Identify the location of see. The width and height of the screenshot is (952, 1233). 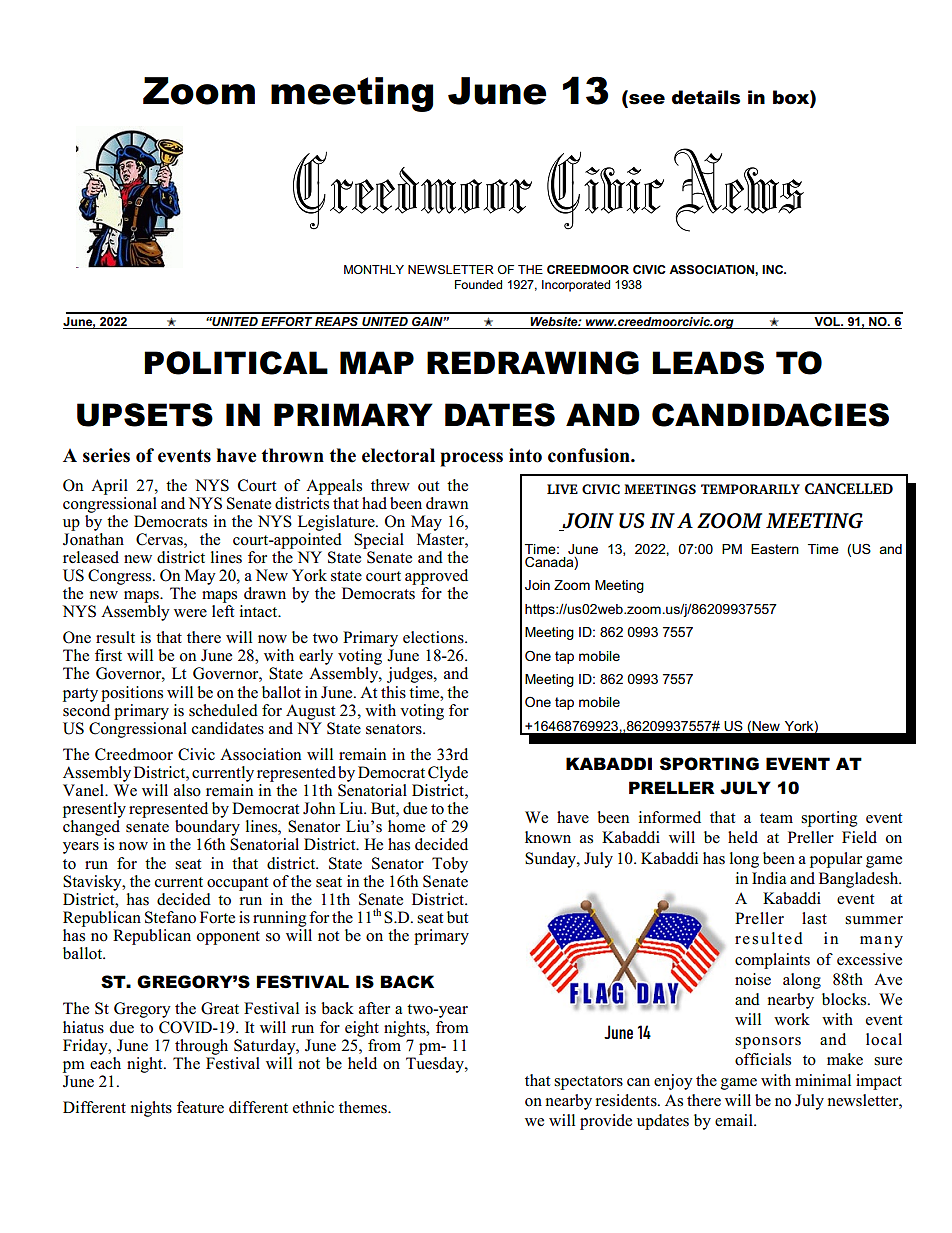
(646, 100).
